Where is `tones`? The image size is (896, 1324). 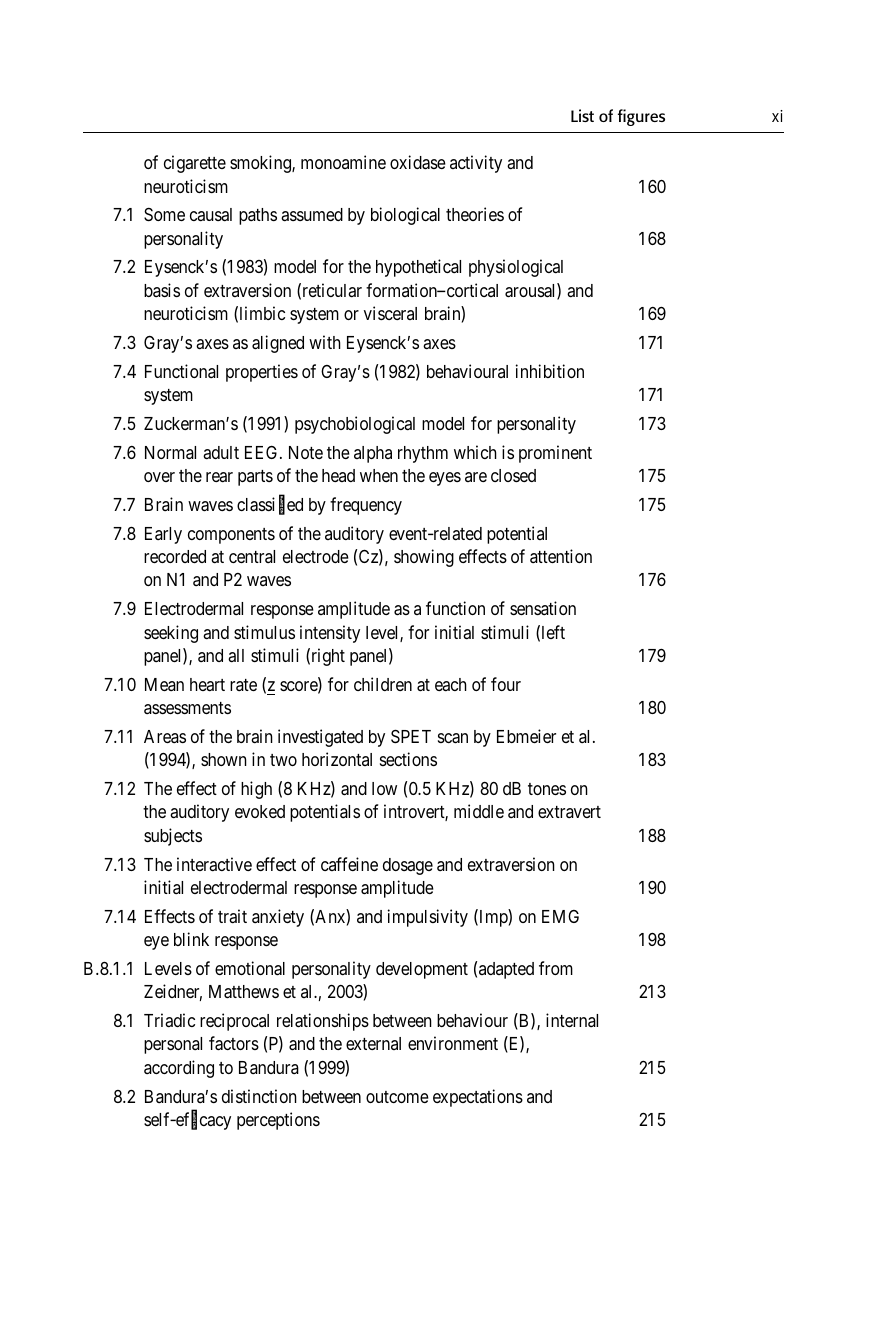 tones is located at coordinates (547, 789).
